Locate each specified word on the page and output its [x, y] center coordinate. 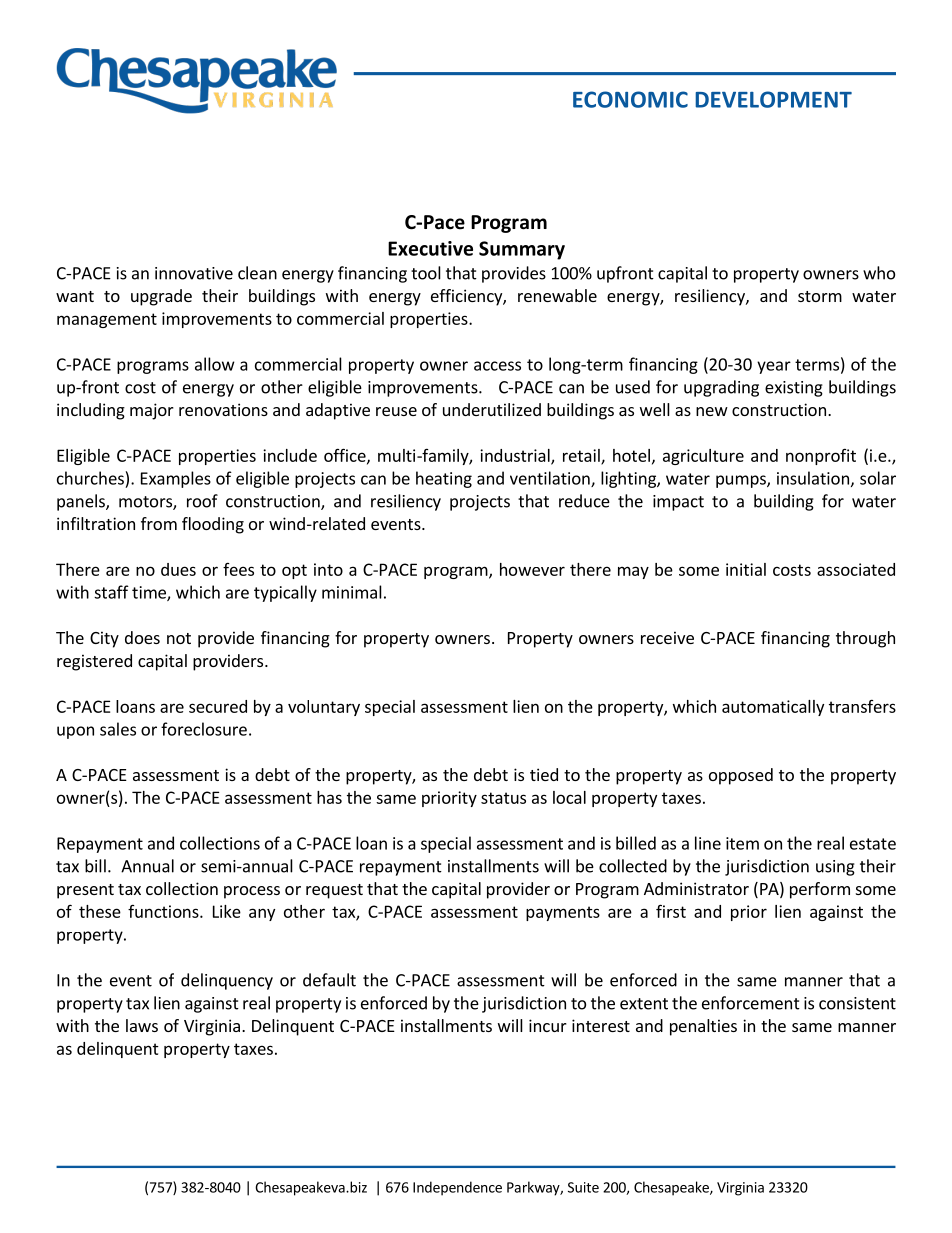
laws [142, 1025]
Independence [457, 1188]
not [179, 638]
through [865, 639]
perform [820, 890]
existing [794, 389]
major [152, 411]
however [532, 569]
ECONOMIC [630, 99]
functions [164, 911]
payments [563, 913]
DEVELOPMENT [773, 99]
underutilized [492, 409]
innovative [194, 273]
